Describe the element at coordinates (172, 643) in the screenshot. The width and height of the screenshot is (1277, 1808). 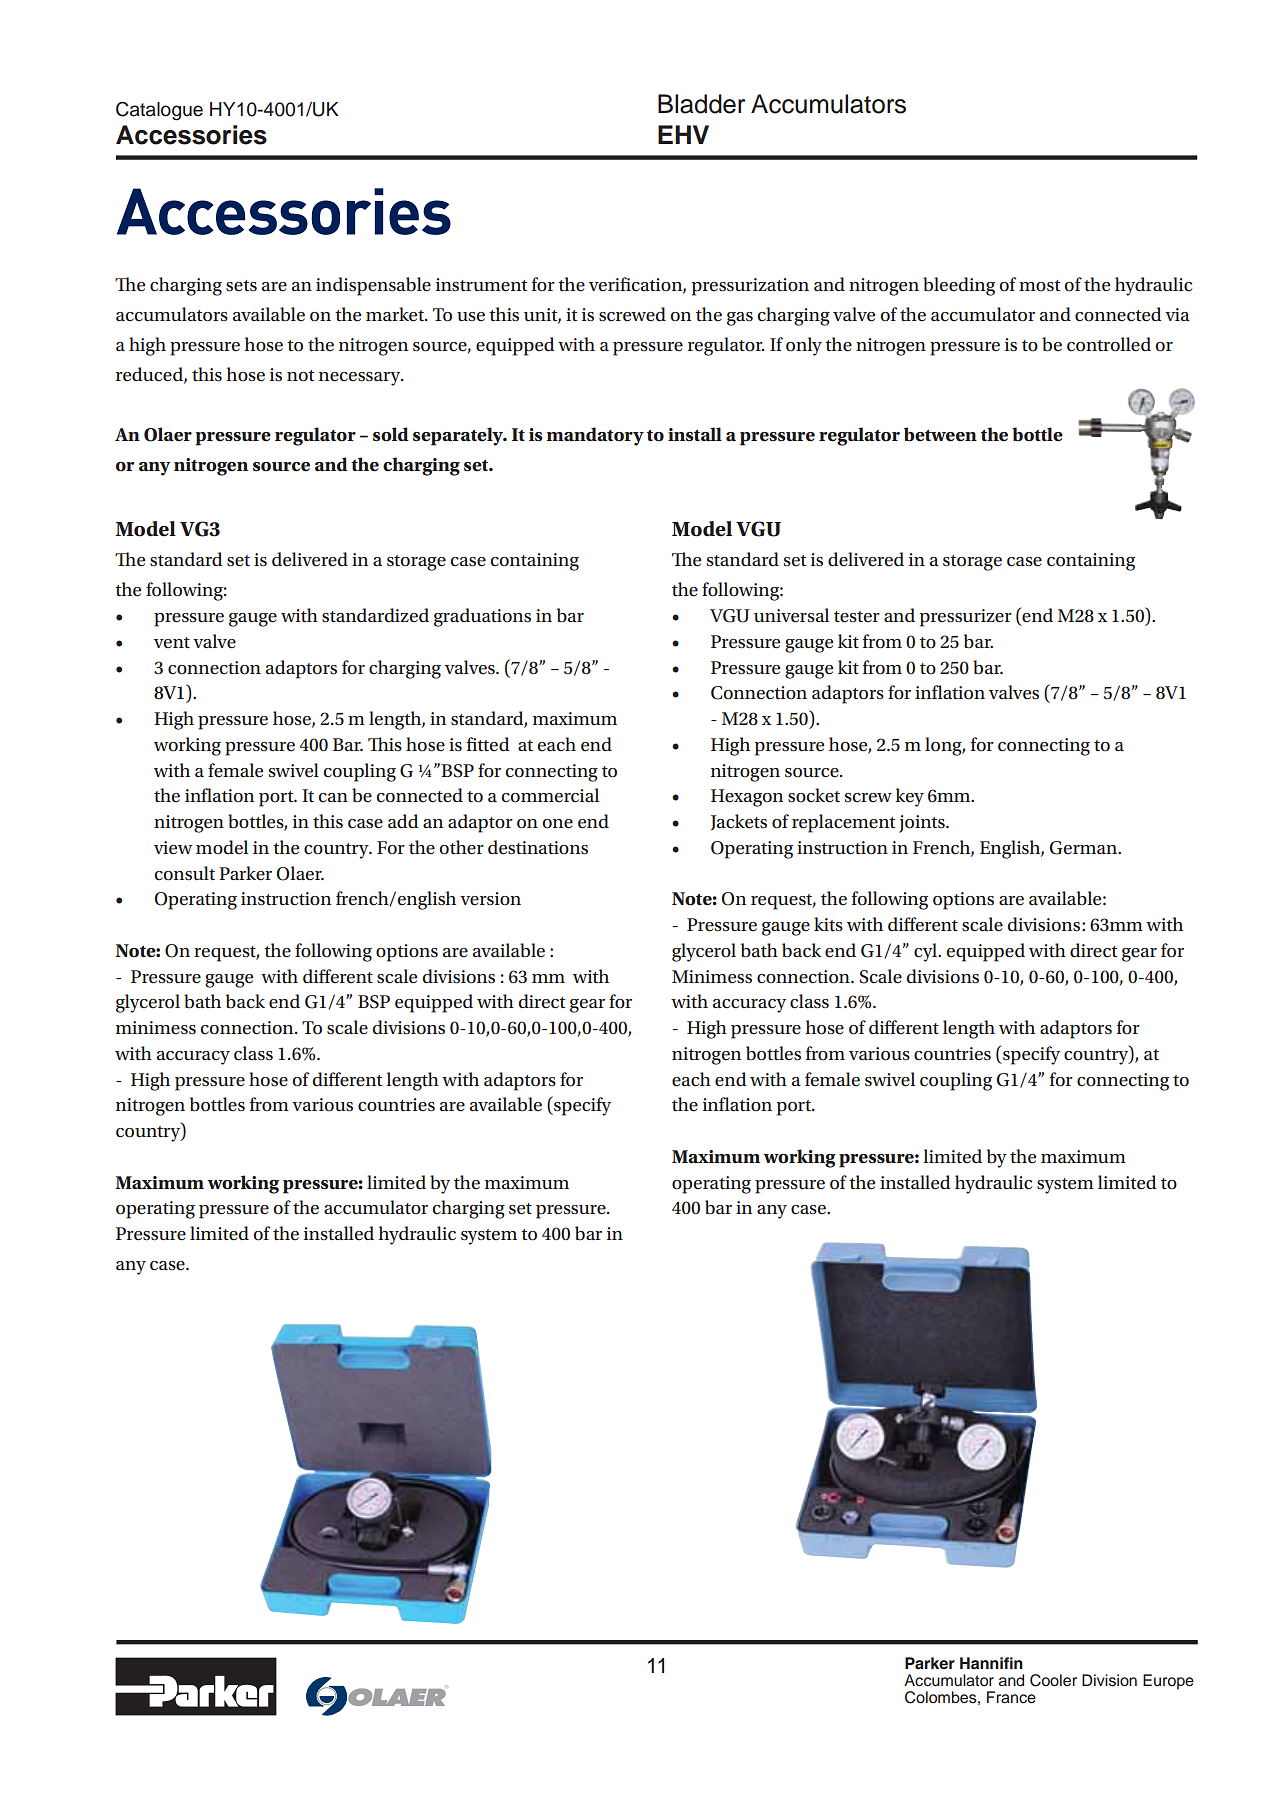
I see `vent` at that location.
